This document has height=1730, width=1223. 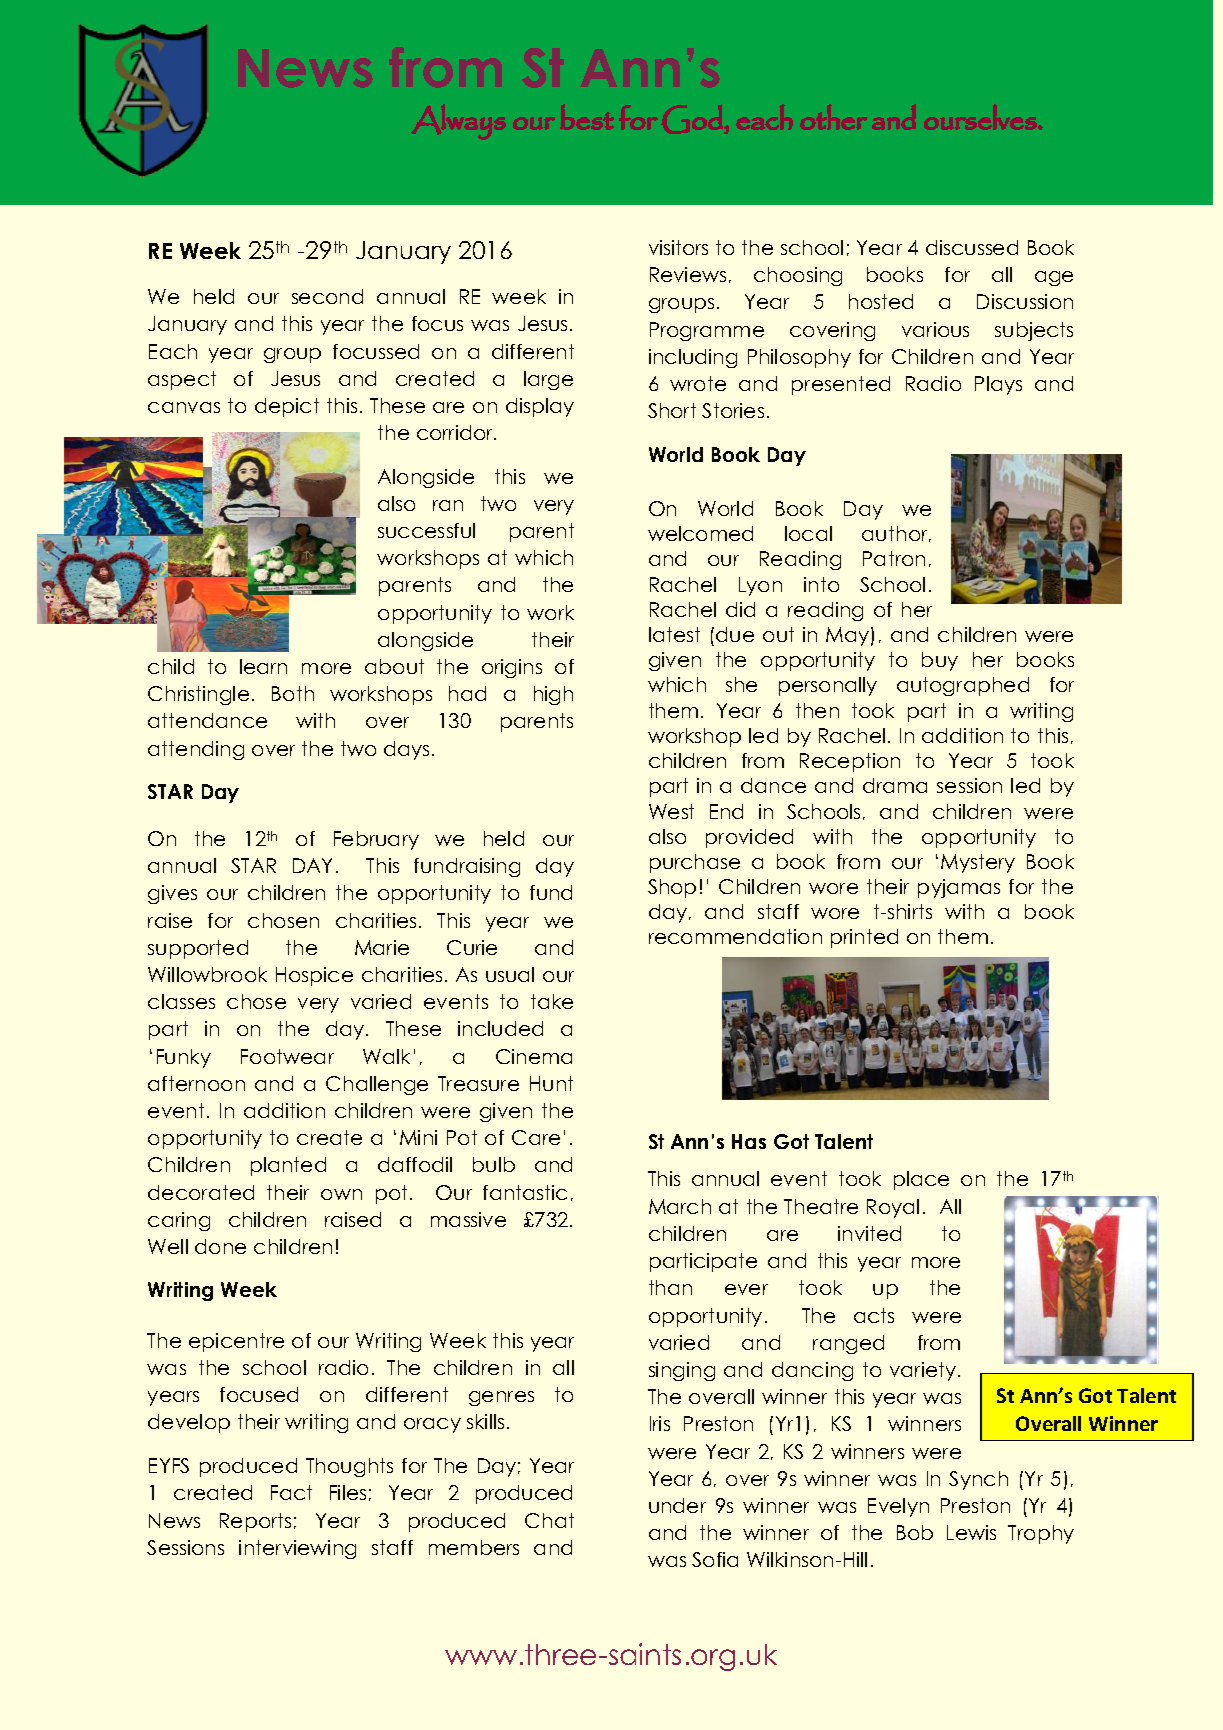 I want to click on Both, so click(x=293, y=693).
